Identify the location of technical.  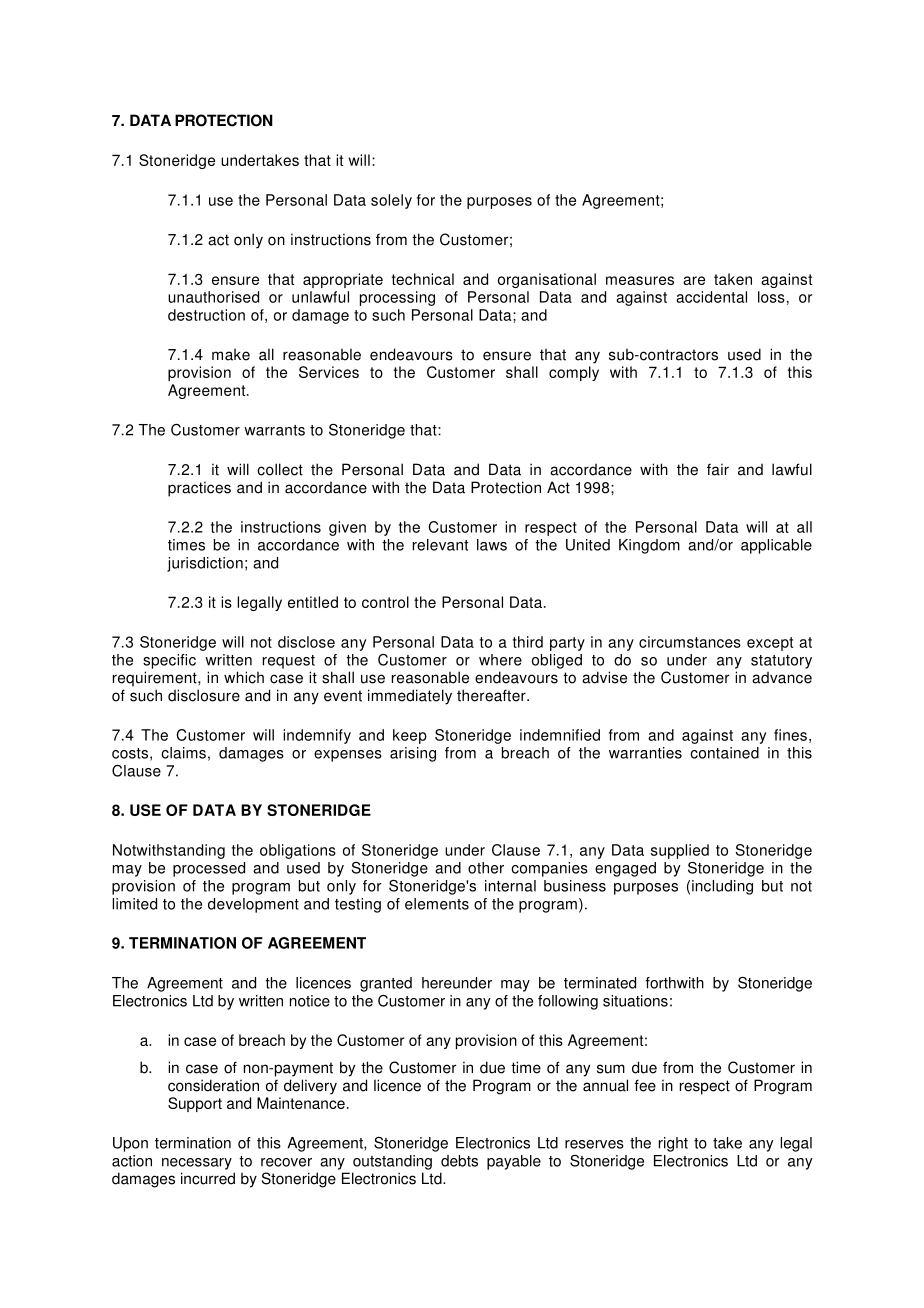
(422, 279).
